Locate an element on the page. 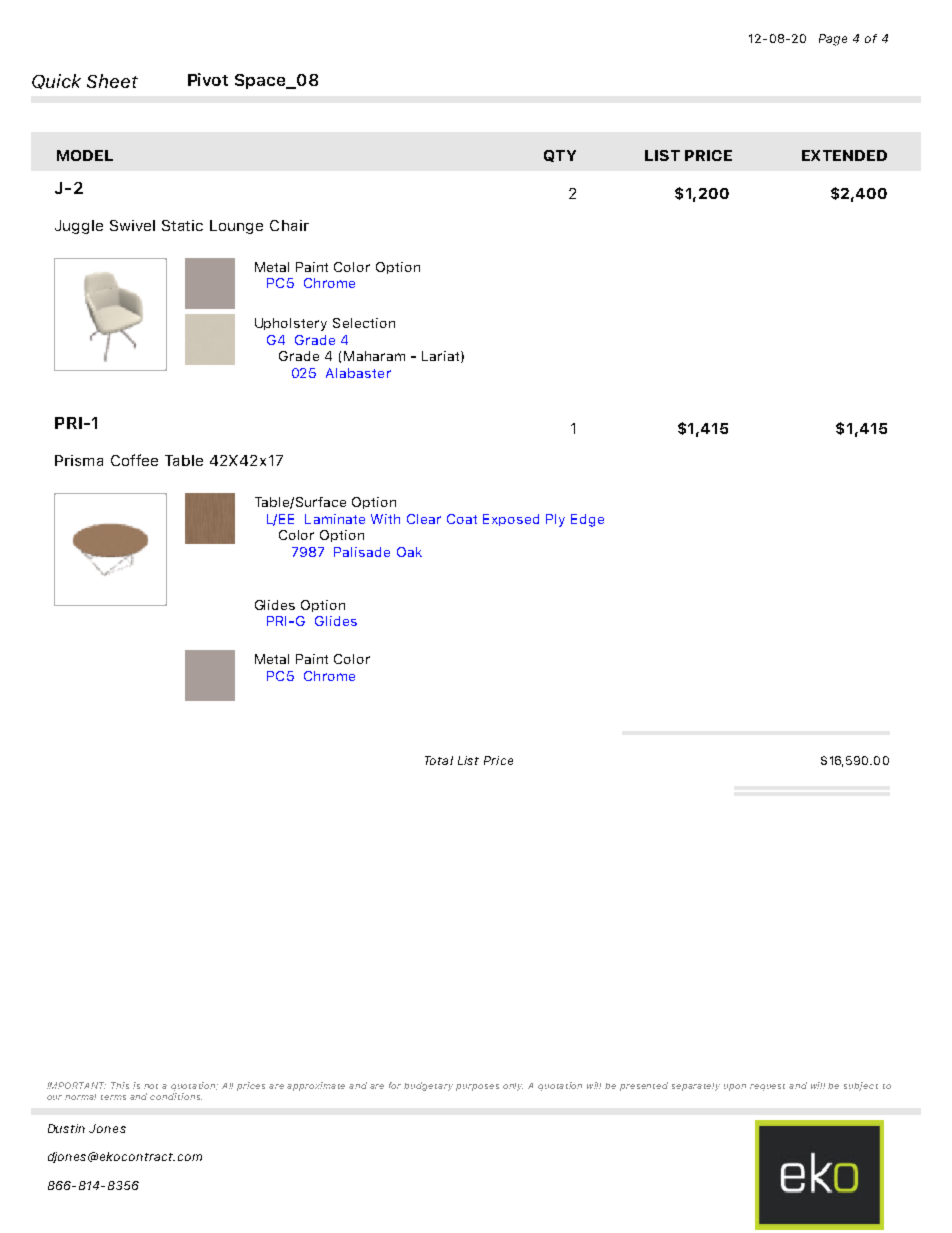 Image resolution: width=952 pixels, height=1233 pixels. Sheet is located at coordinates (112, 81).
